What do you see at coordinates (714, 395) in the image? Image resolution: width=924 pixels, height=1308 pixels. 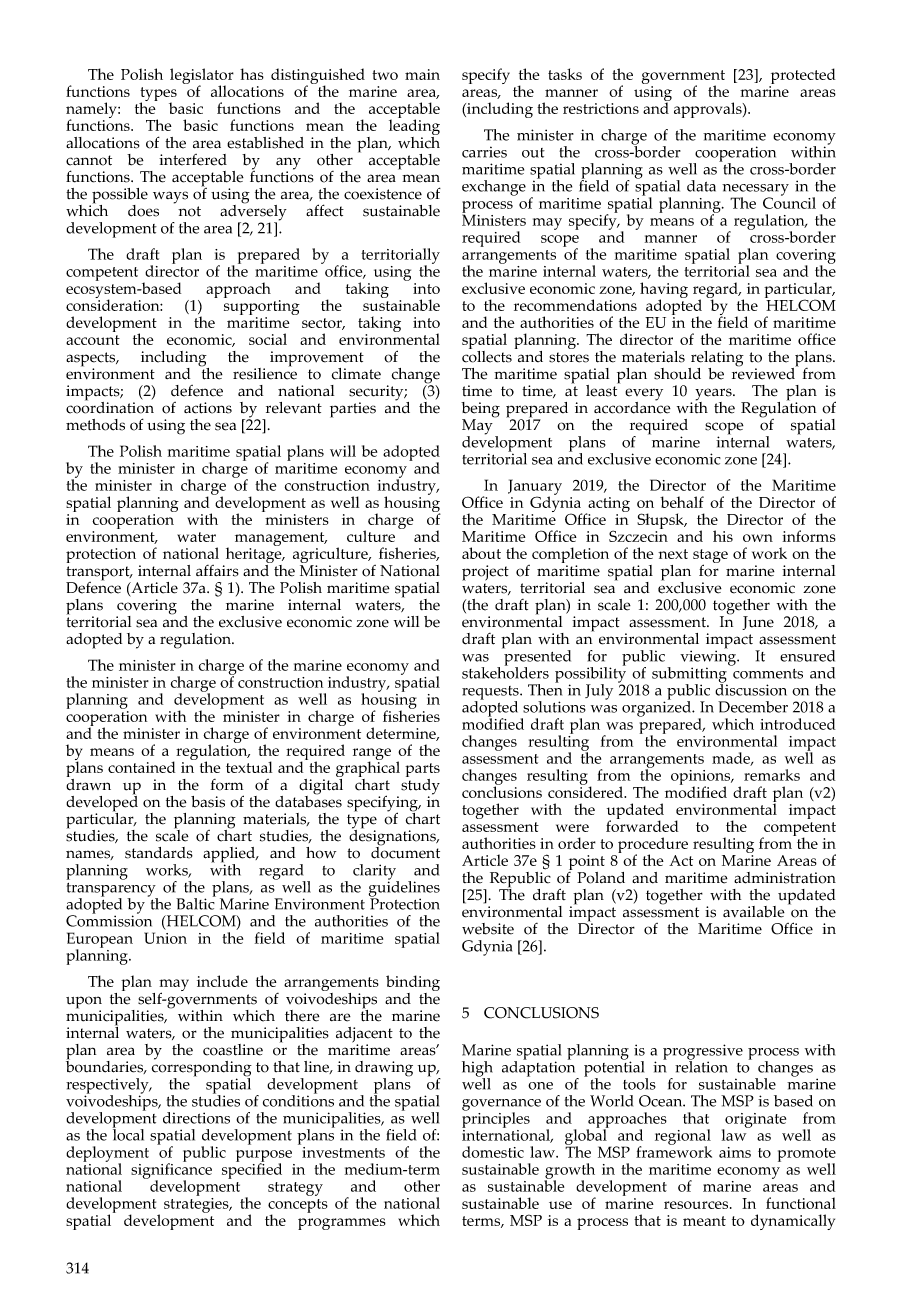 I see `years` at bounding box center [714, 395].
